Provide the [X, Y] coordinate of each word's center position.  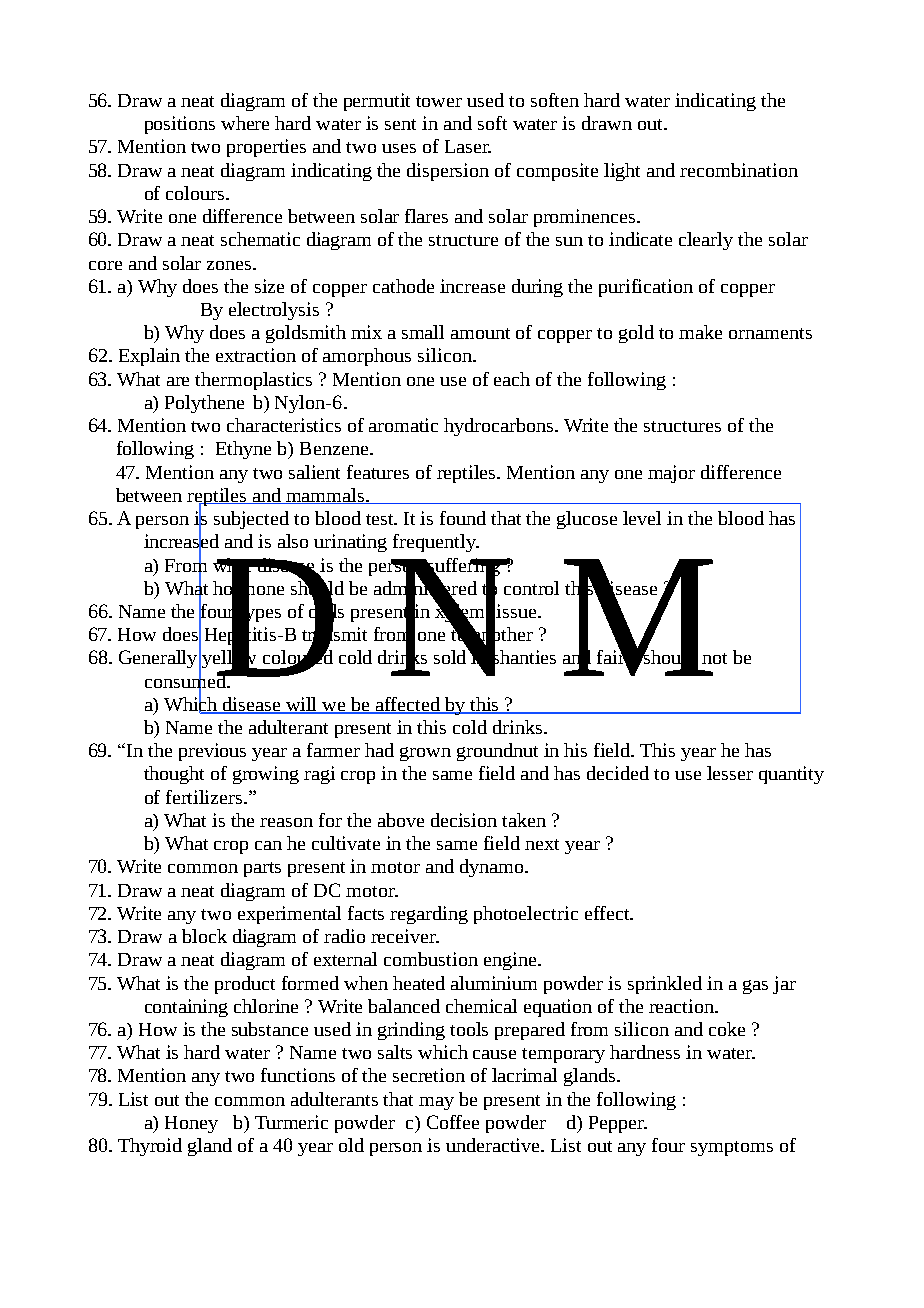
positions [180, 125]
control [531, 588]
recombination [739, 170]
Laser [468, 146]
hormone [248, 587]
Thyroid [150, 1147]
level [642, 518]
